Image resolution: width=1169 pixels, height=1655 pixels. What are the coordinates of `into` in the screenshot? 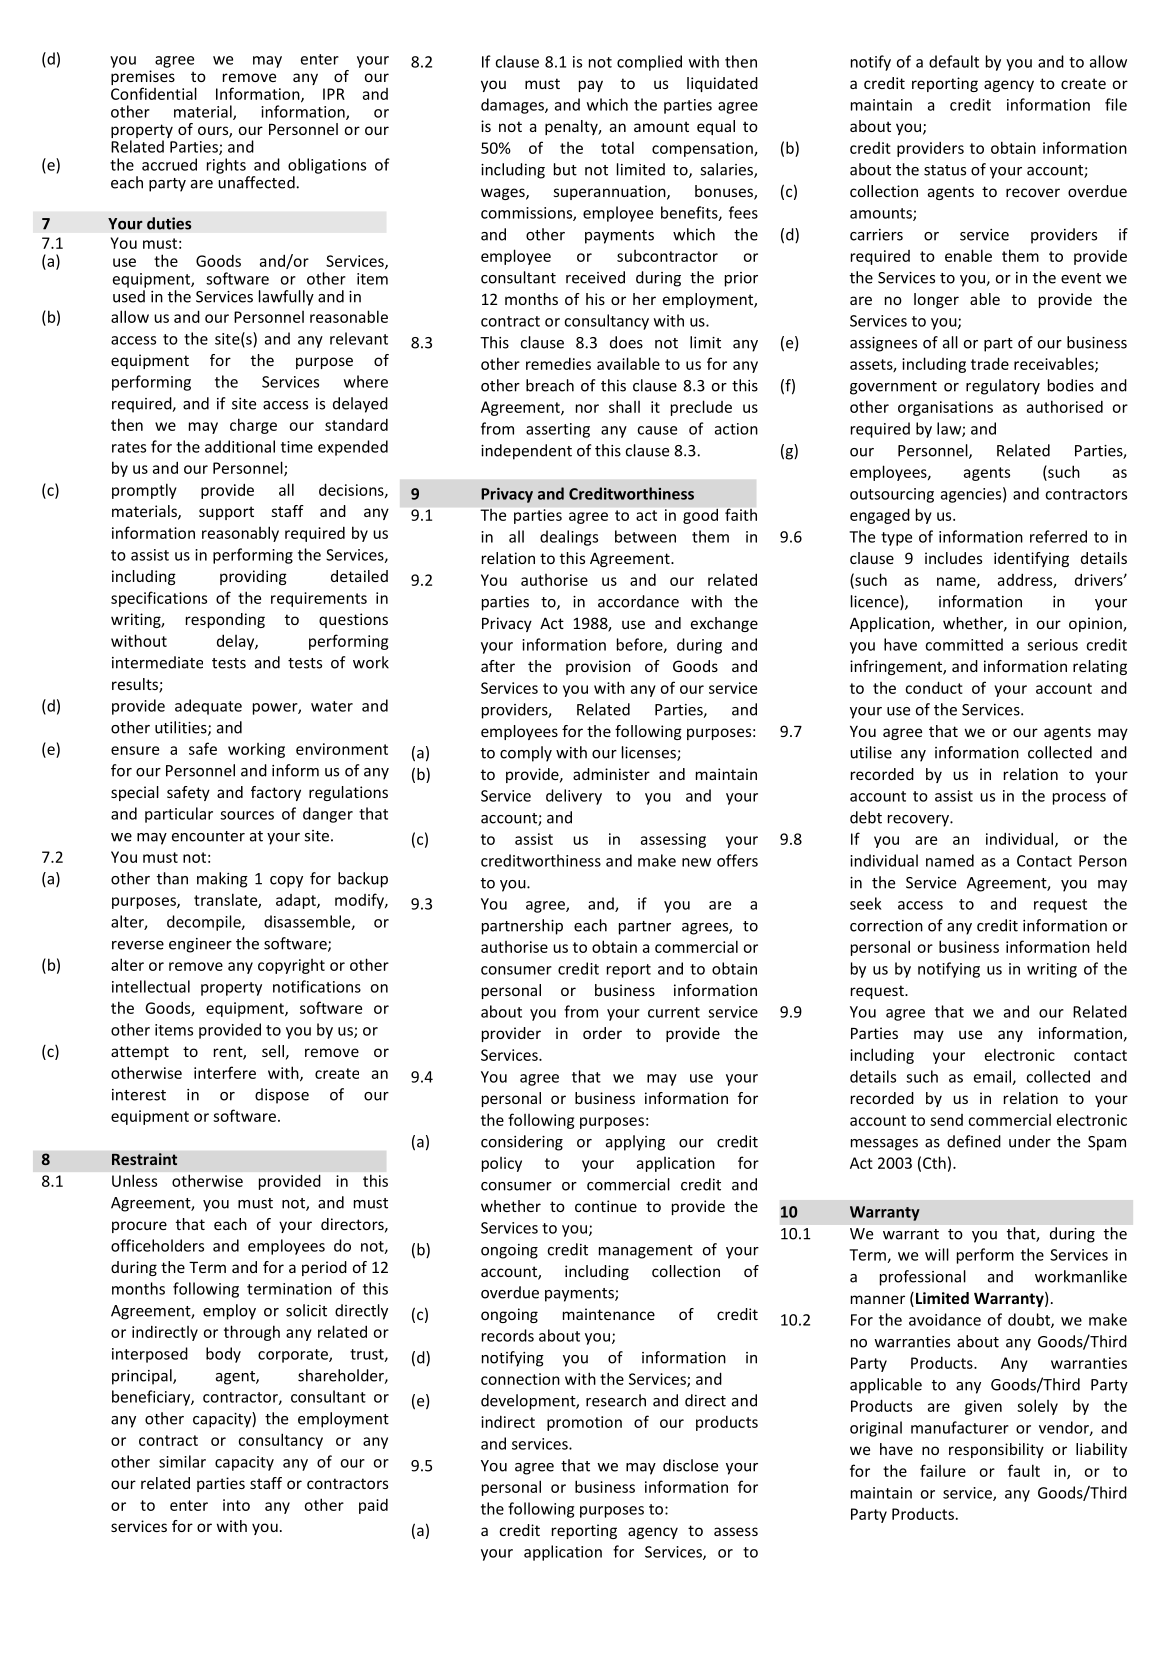 It's located at (236, 1505).
